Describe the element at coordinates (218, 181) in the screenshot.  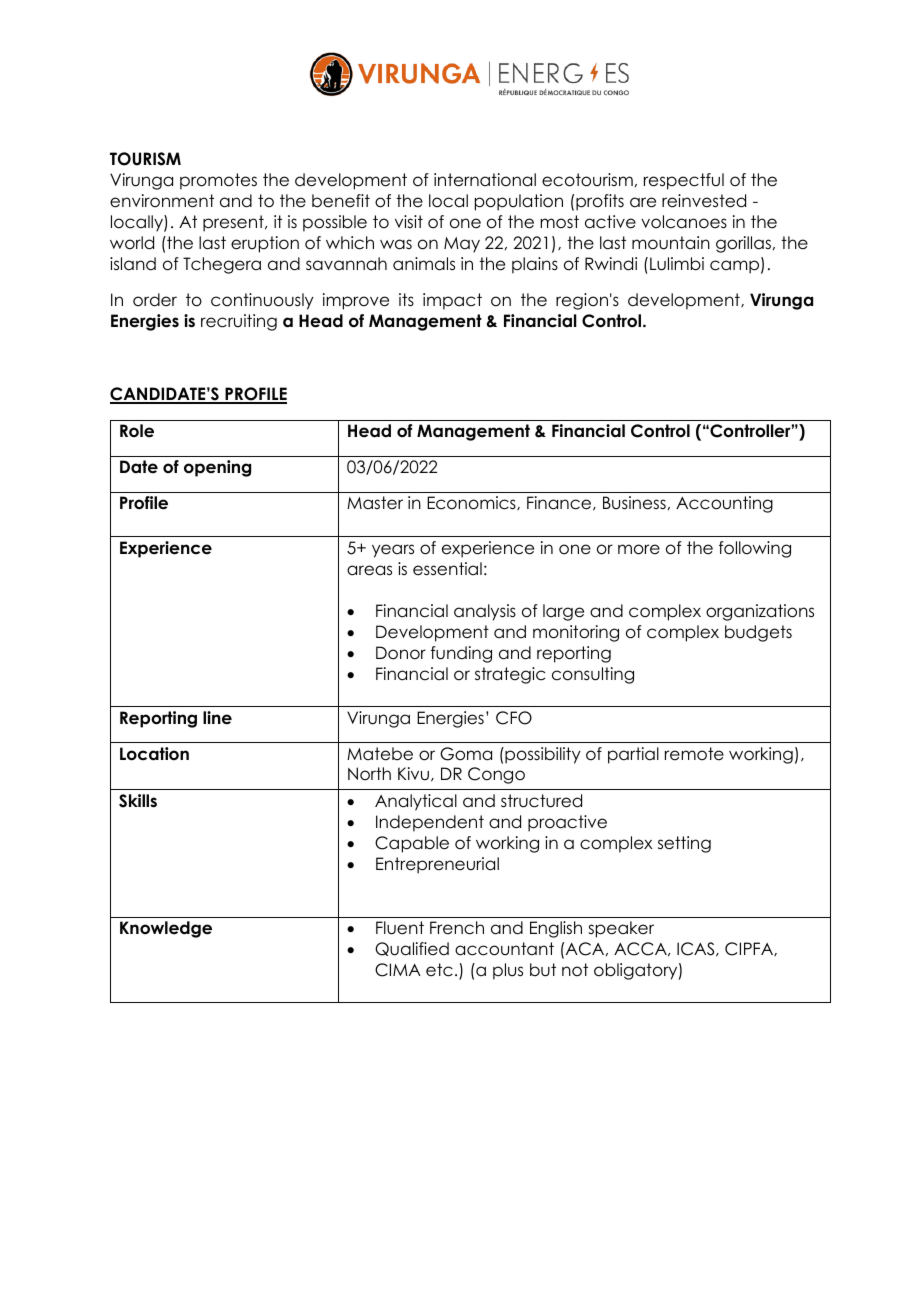
I see `promotes` at that location.
